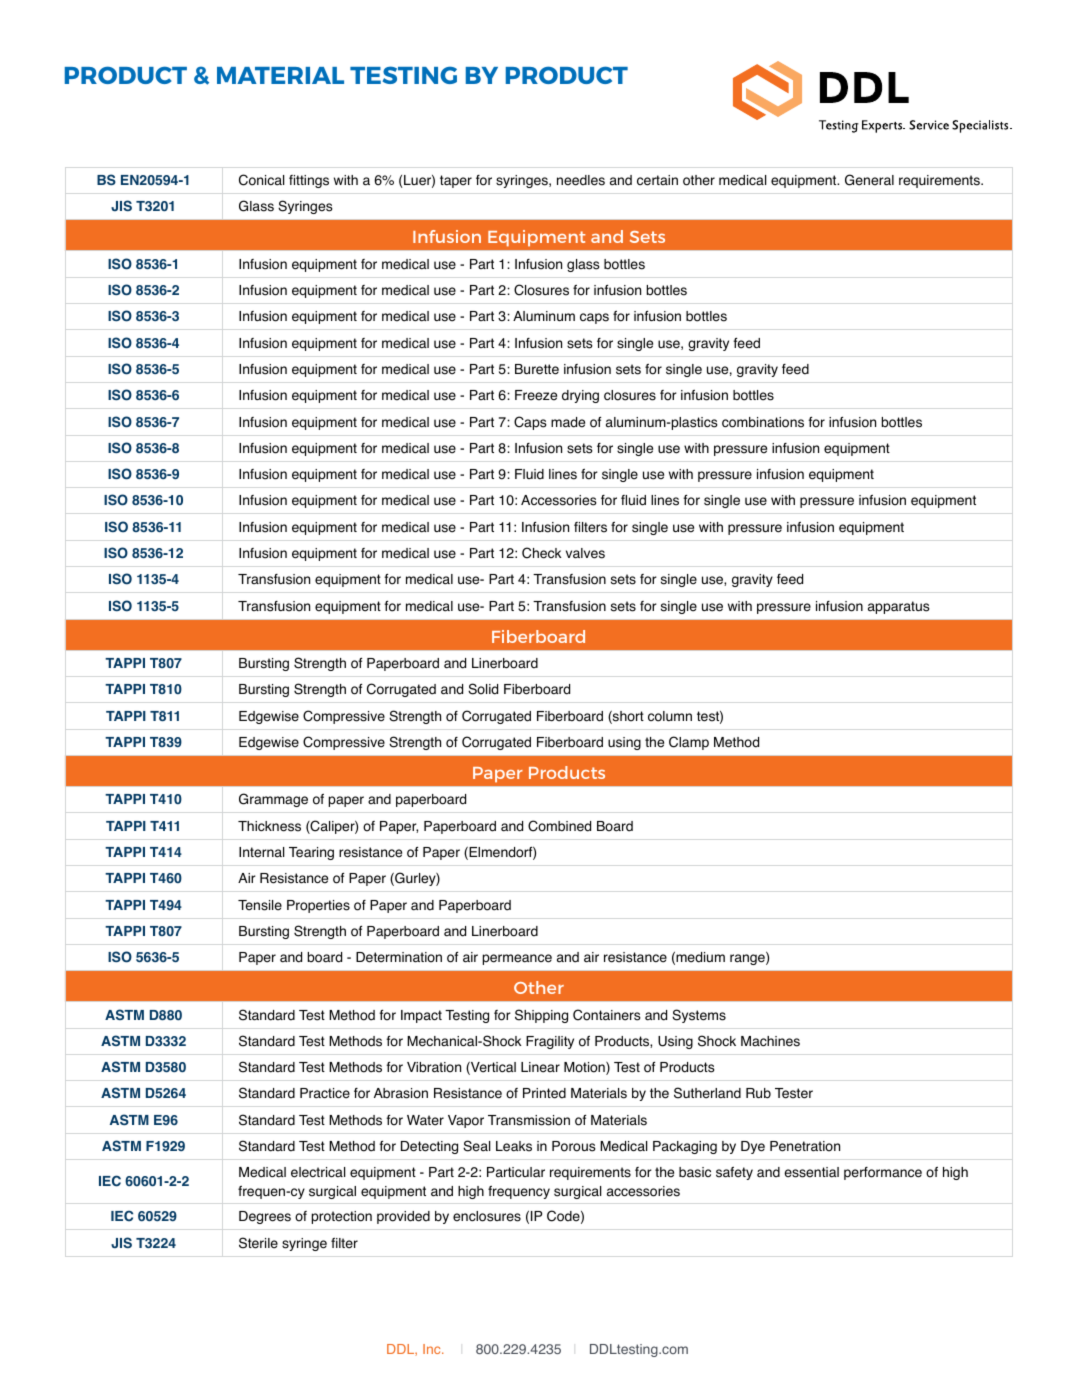 The width and height of the page is (1075, 1391). Describe the element at coordinates (899, 607) in the page. I see `apparatus` at that location.
